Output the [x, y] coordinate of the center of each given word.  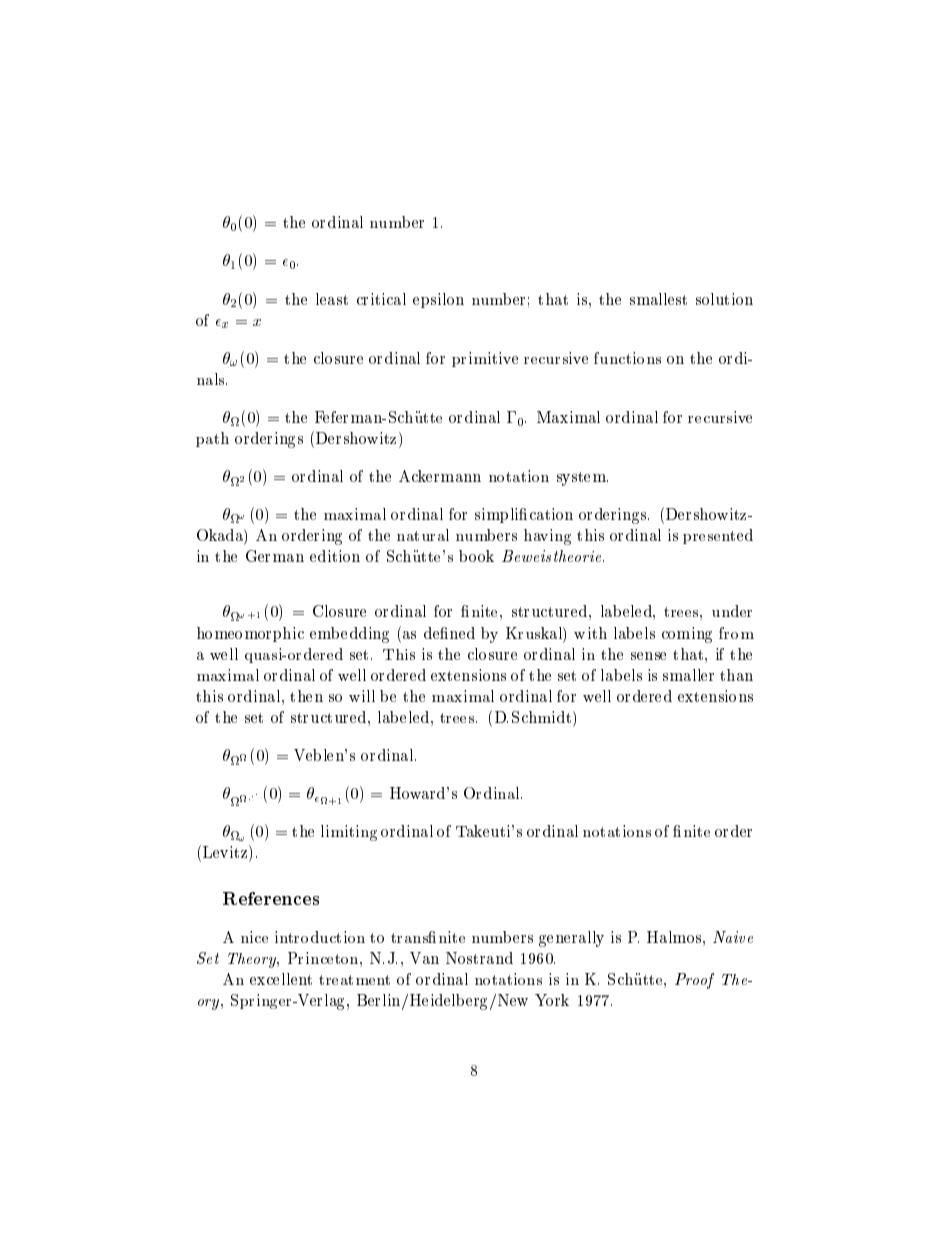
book [476, 556]
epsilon [438, 300]
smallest [658, 299]
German [275, 556]
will [362, 696]
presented [718, 536]
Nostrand [479, 958]
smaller [688, 675]
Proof [694, 981]
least [332, 299]
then [306, 696]
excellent [281, 979]
